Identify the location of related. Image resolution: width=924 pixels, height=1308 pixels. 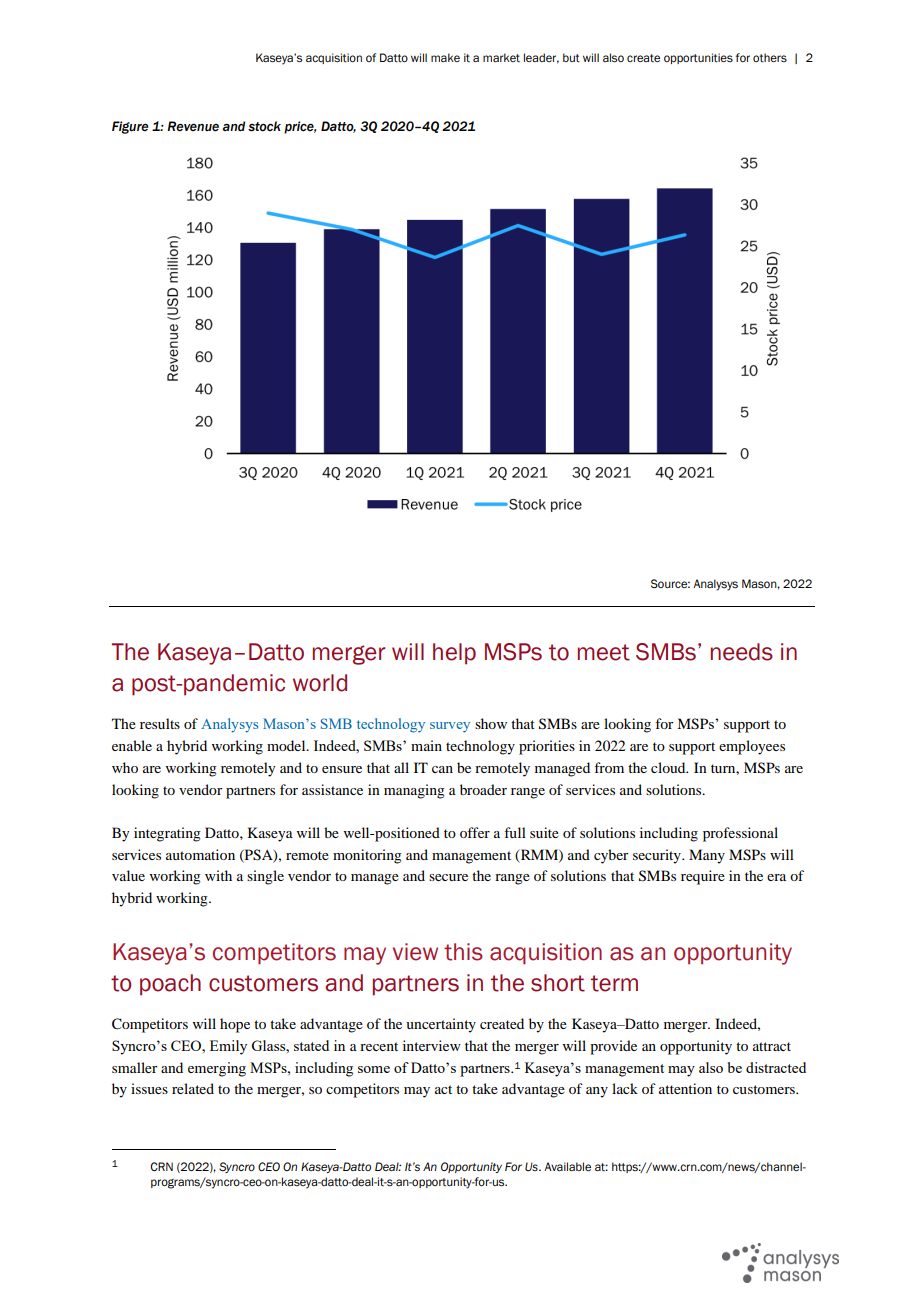
(193, 1088).
